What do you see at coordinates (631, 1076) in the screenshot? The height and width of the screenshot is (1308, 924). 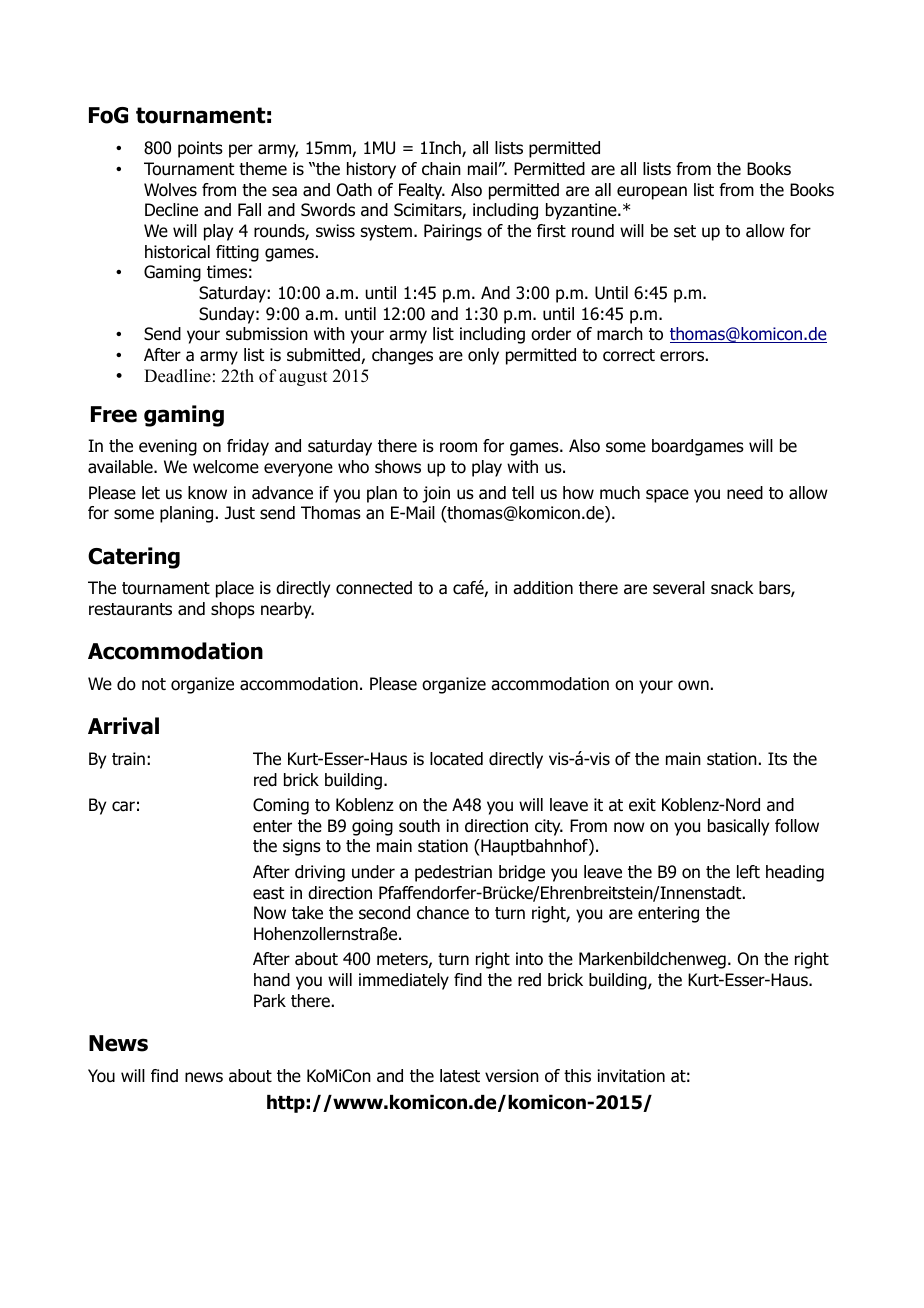 I see `invitation` at bounding box center [631, 1076].
